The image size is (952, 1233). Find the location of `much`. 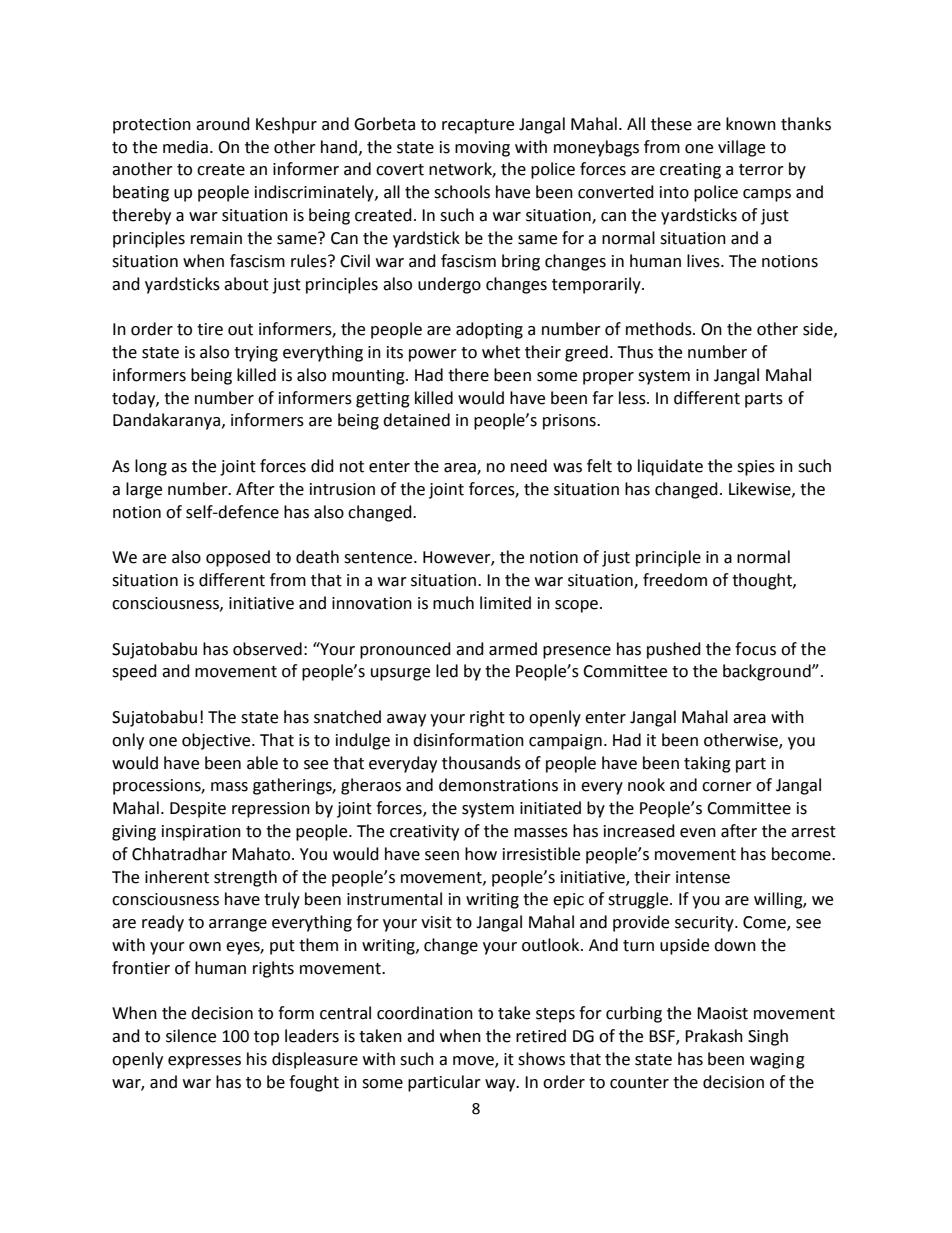

much is located at coordinates (453, 603).
